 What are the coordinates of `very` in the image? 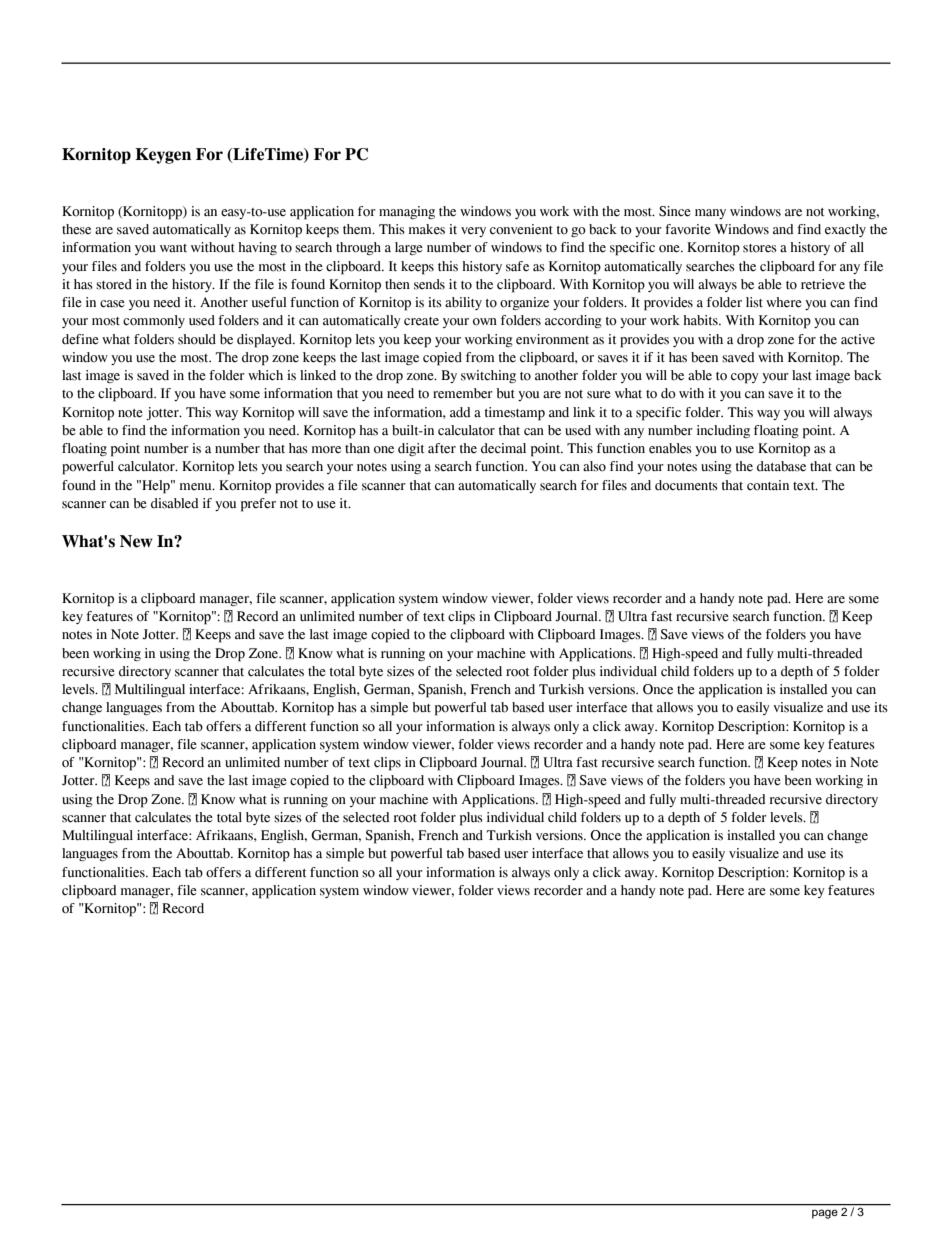 It's located at (473, 232).
